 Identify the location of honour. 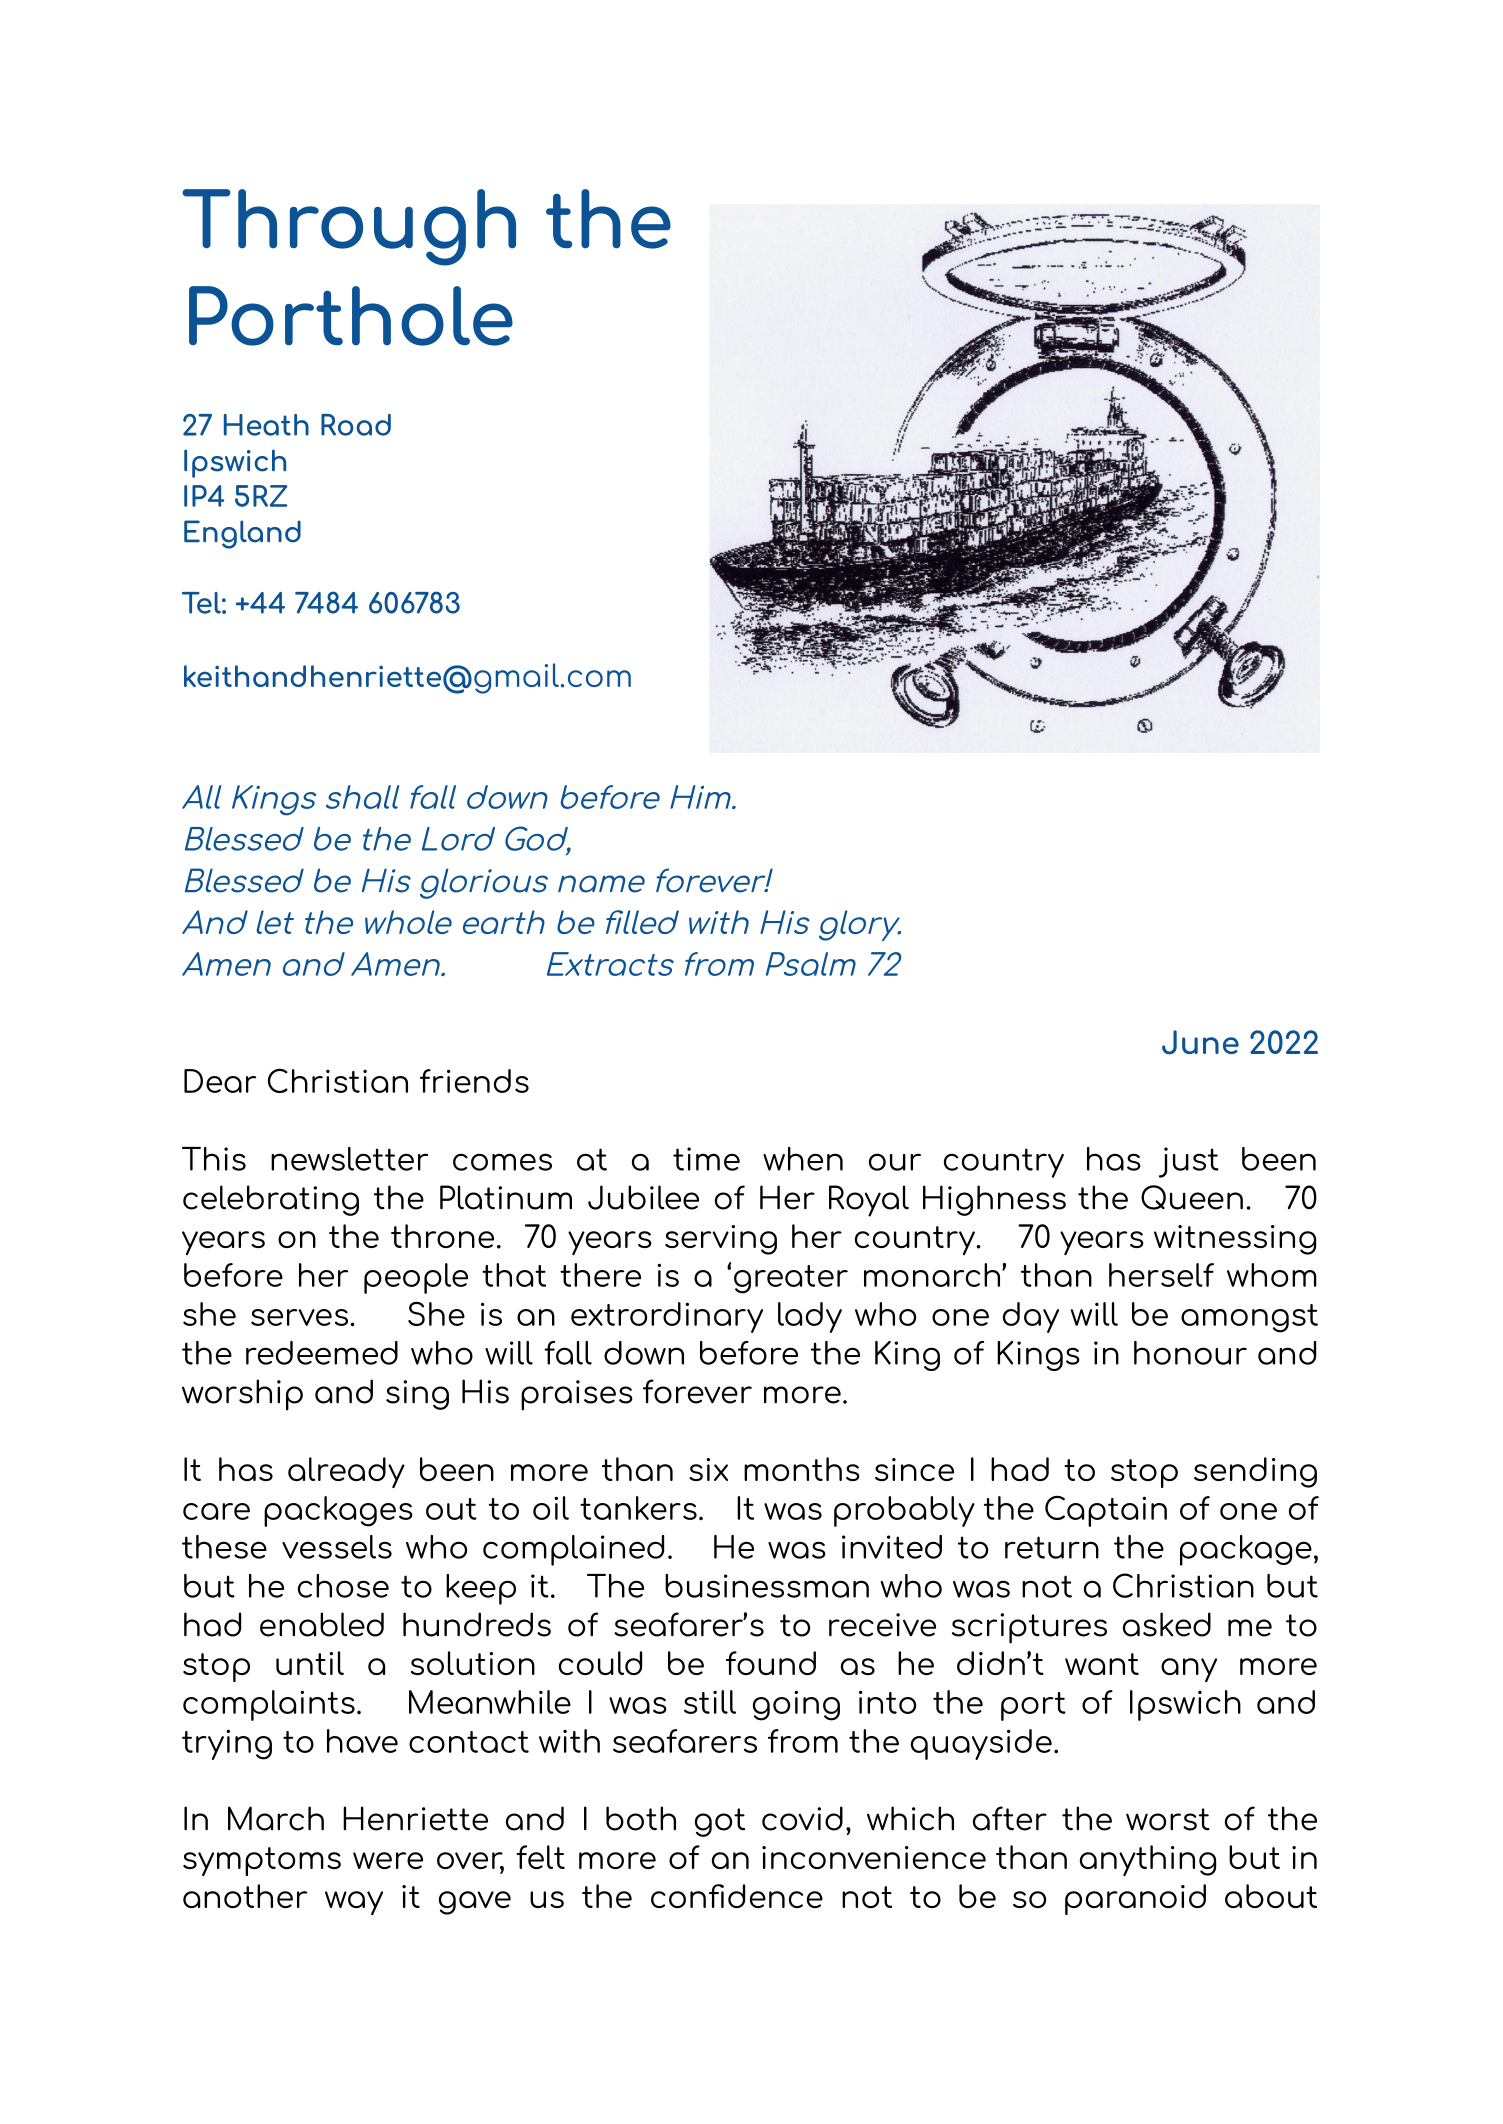
(1190, 1353).
